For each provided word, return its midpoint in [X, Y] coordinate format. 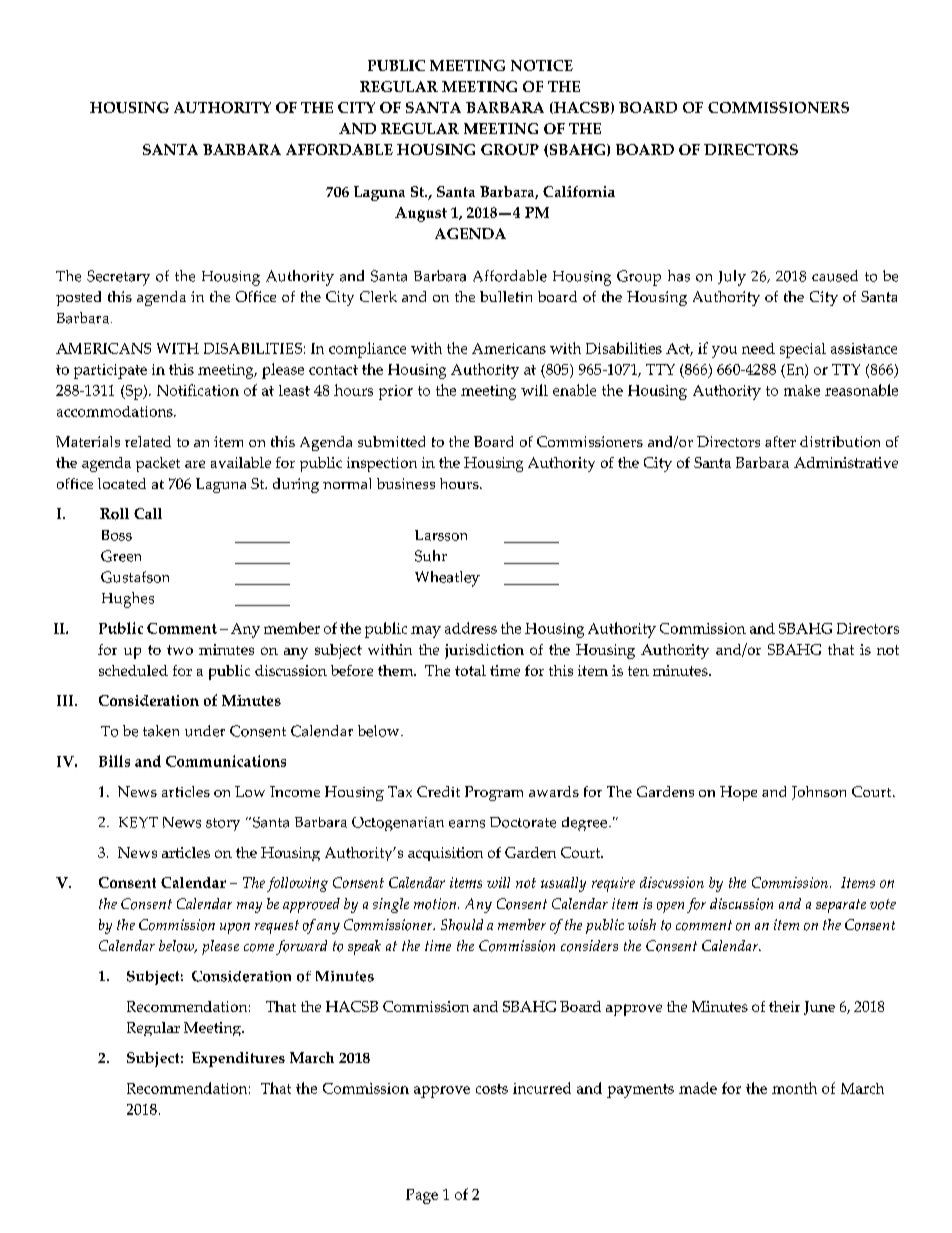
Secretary [118, 278]
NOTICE [542, 65]
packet [158, 464]
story [223, 824]
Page [422, 1196]
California [579, 192]
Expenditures [238, 1059]
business [406, 483]
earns [467, 824]
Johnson [819, 793]
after [780, 441]
